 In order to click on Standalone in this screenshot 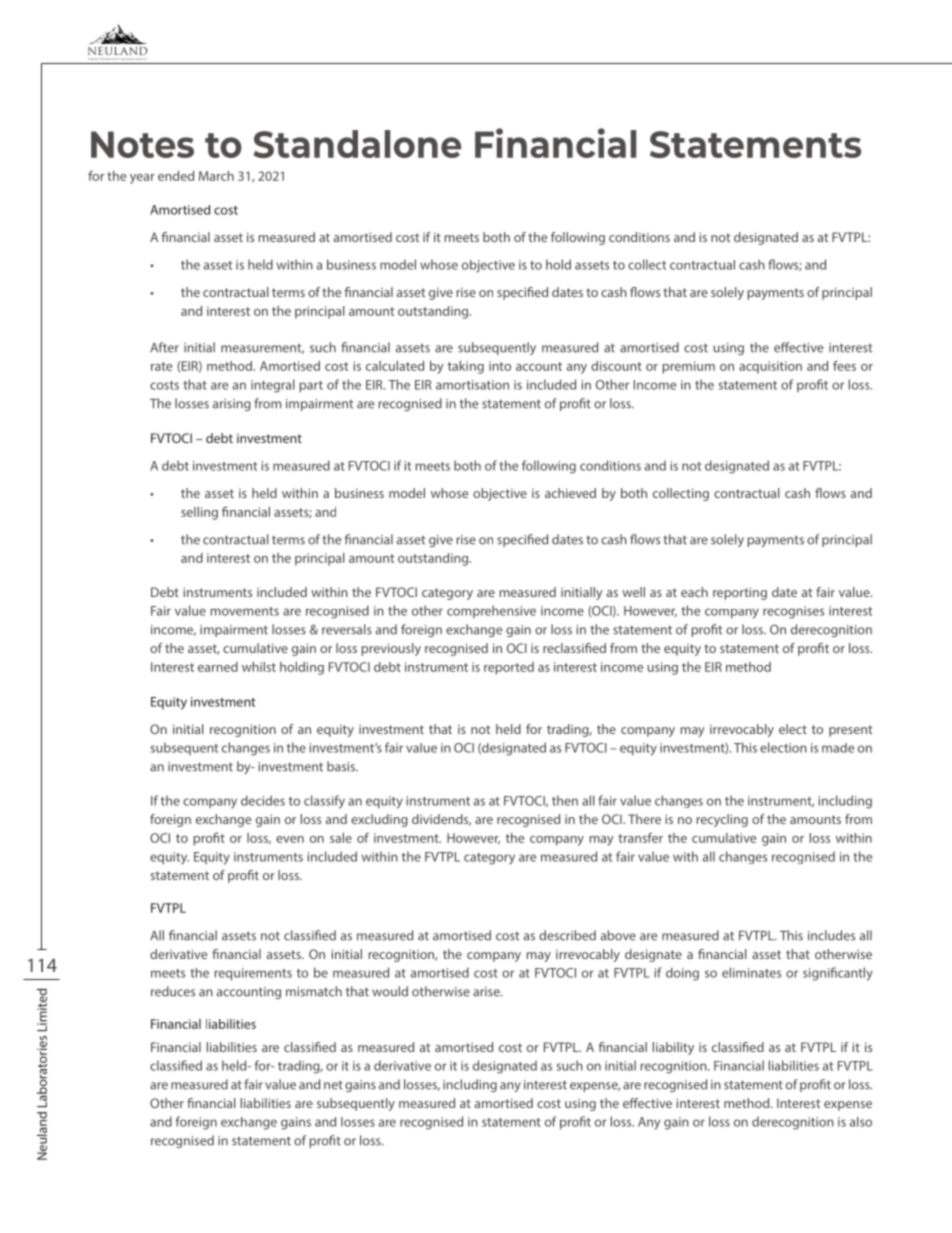, I will do `click(357, 144)`.
